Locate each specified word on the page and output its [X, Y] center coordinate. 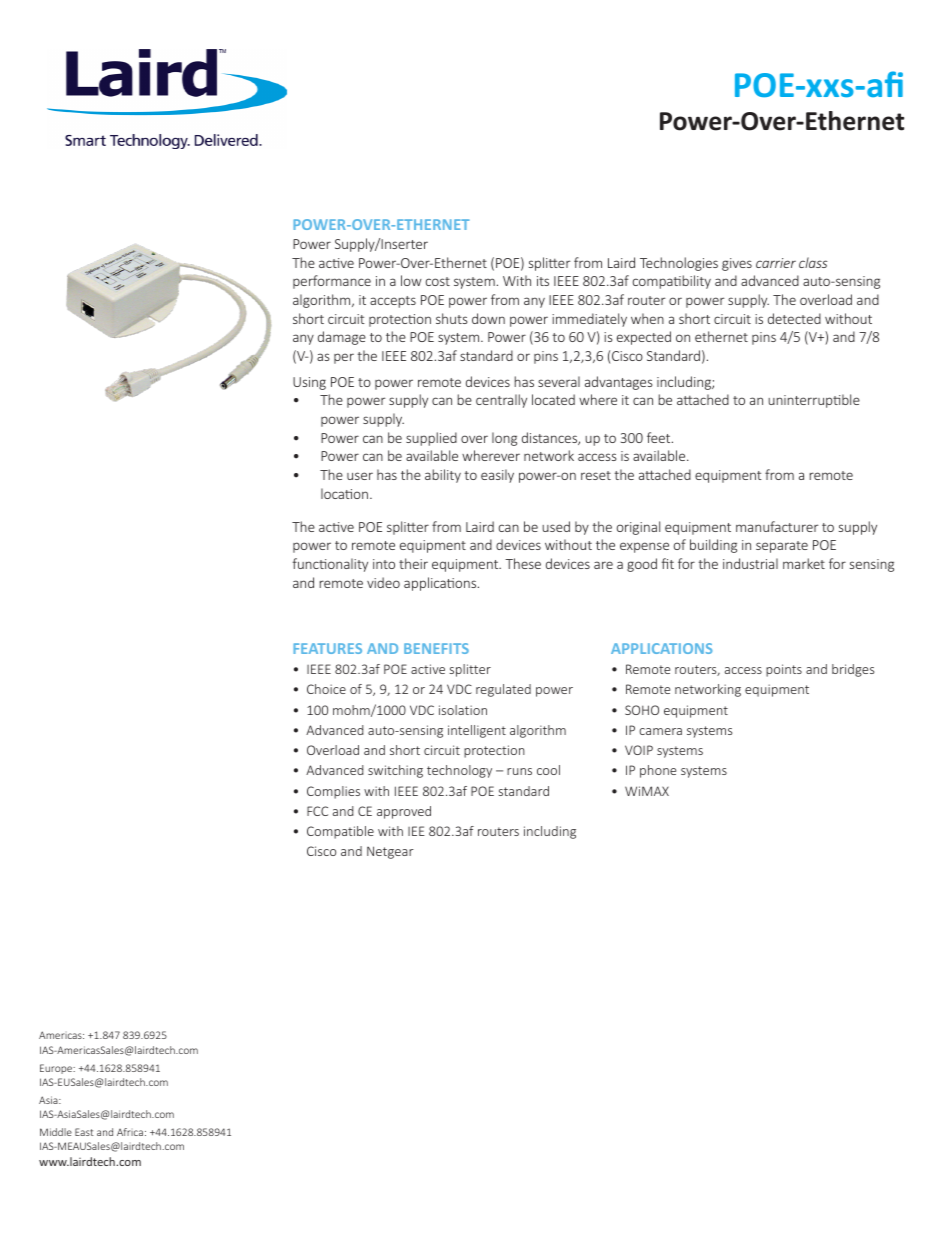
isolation [463, 710]
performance [332, 282]
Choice [326, 689]
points [784, 670]
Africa [130, 1132]
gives [737, 264]
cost [438, 281]
